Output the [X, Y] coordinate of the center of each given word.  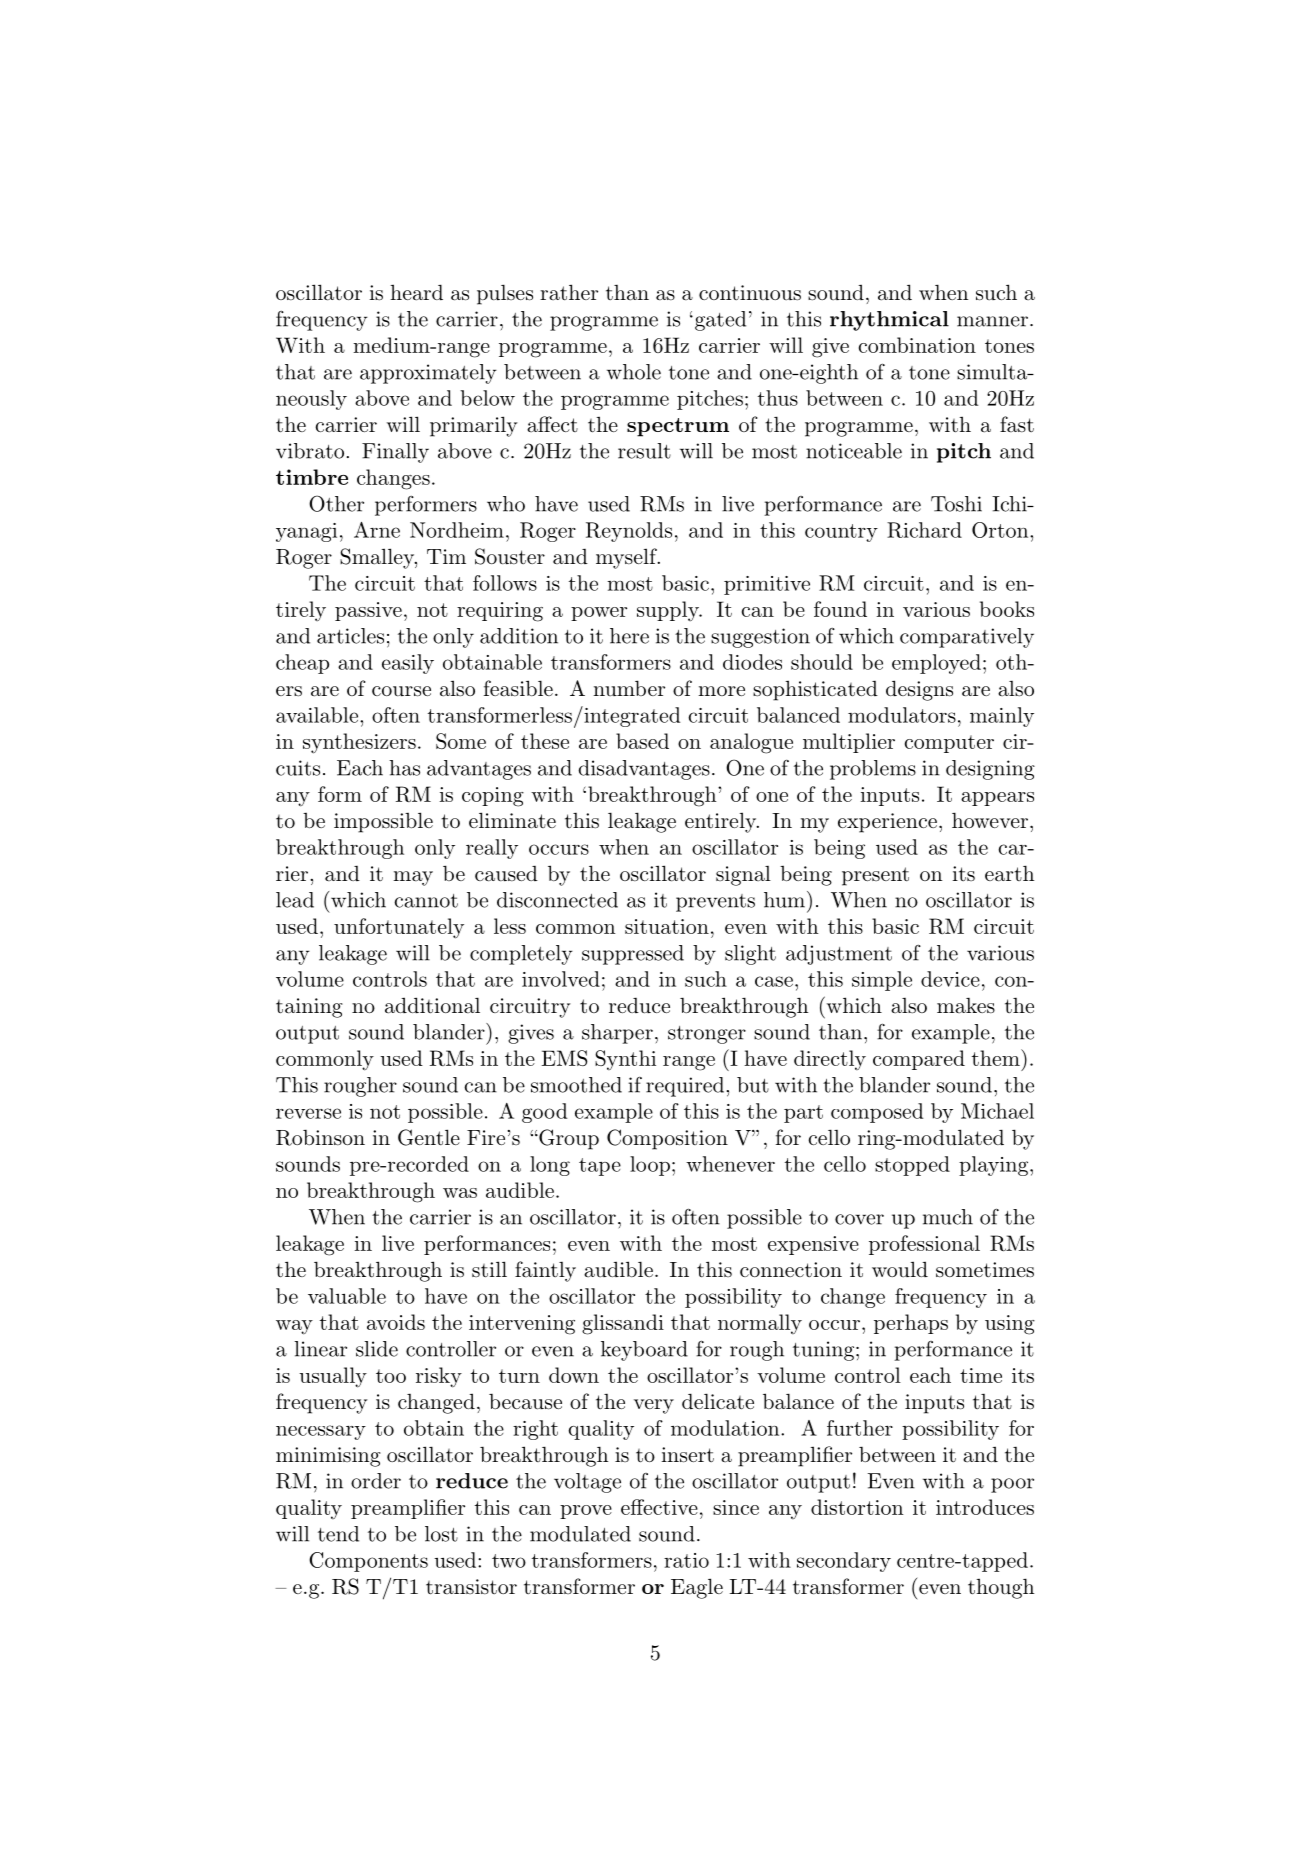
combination [917, 345]
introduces [985, 1507]
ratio [686, 1560]
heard [416, 292]
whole [634, 372]
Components [368, 1562]
